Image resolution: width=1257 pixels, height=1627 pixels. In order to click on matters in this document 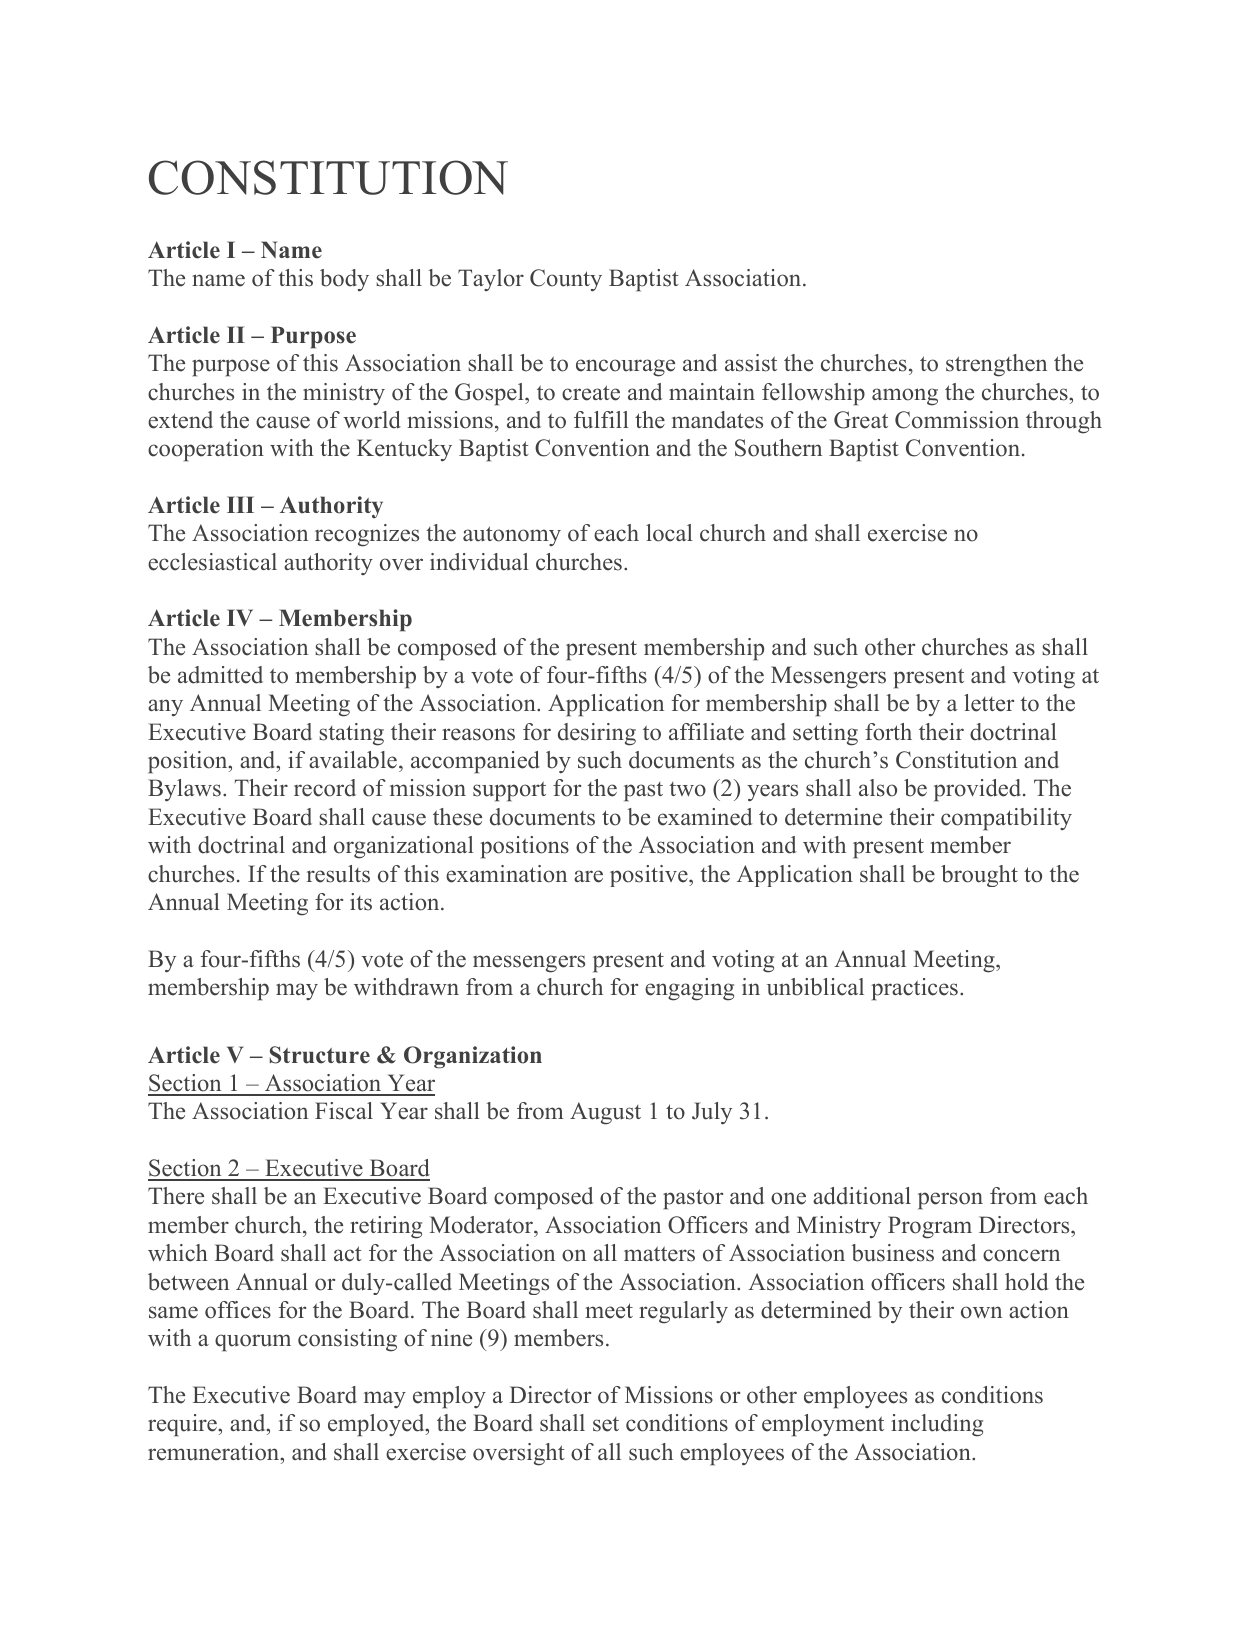, I will do `click(659, 1254)`.
